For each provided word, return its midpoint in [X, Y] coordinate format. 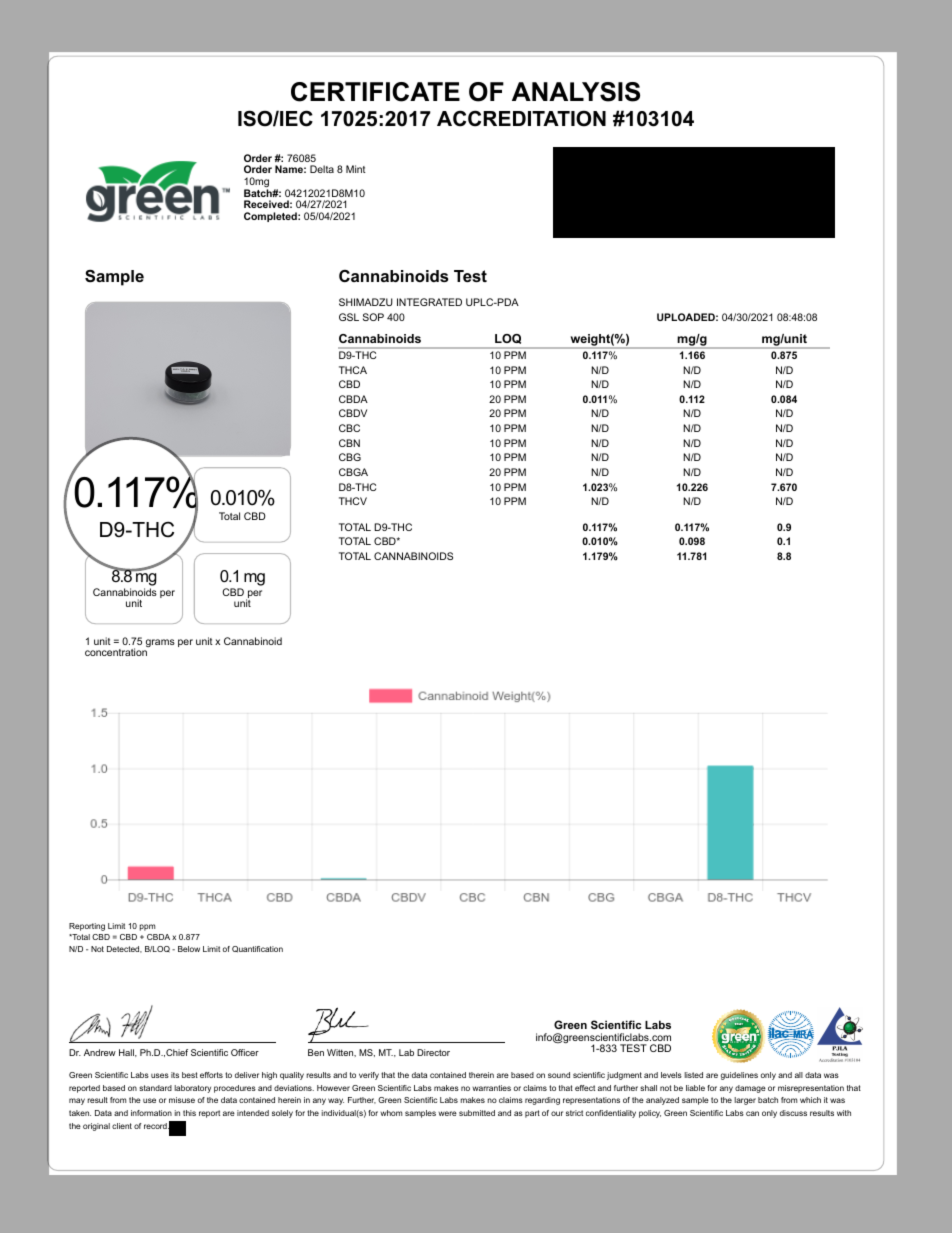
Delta [322, 169]
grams [160, 643]
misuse [182, 1100]
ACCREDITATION [521, 118]
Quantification [257, 949]
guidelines [739, 1076]
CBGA [353, 472]
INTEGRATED [429, 302]
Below [189, 949]
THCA [353, 370]
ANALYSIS [576, 92]
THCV [353, 501]
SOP [373, 317]
